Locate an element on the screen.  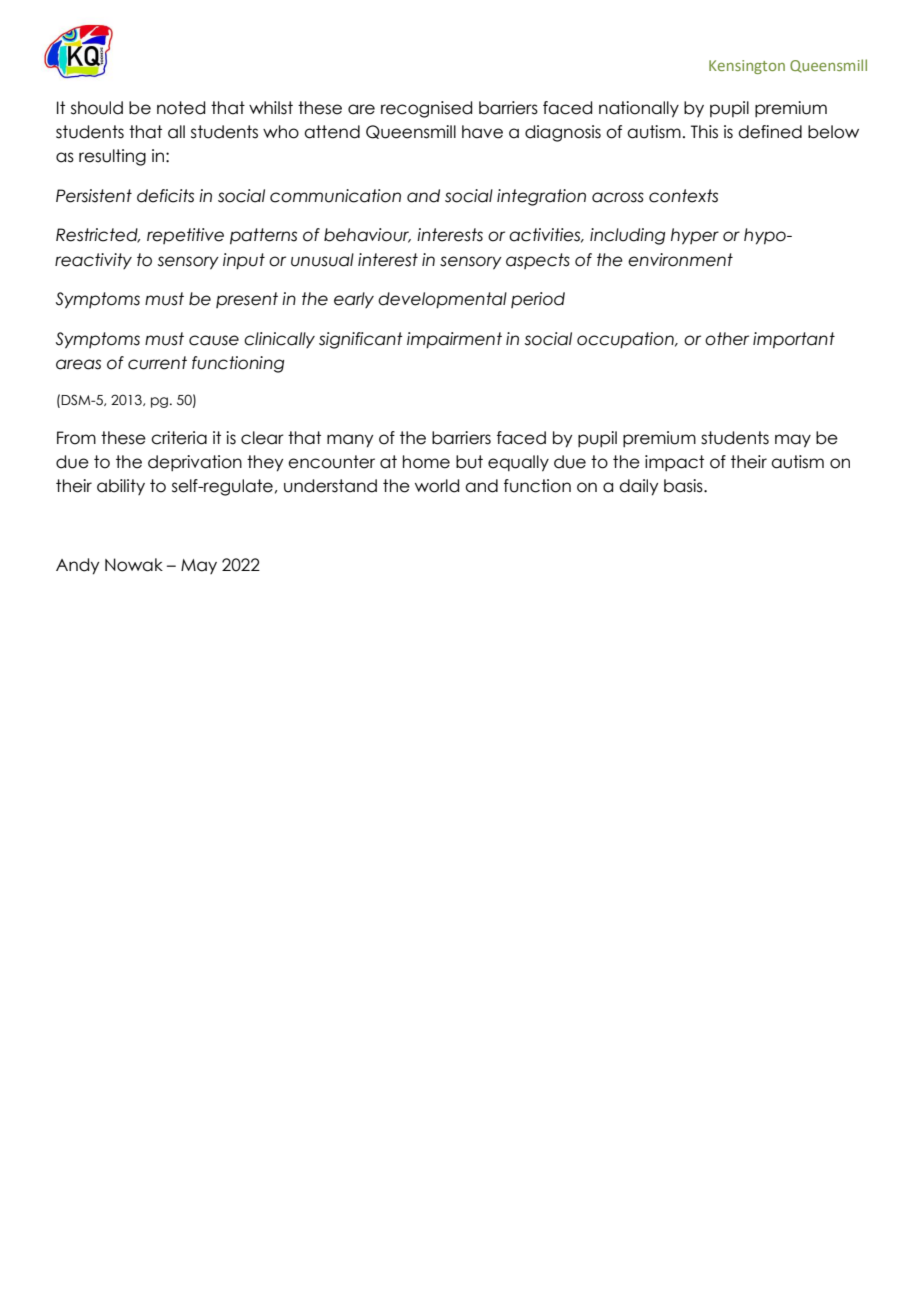
deprivation is located at coordinates (195, 463).
